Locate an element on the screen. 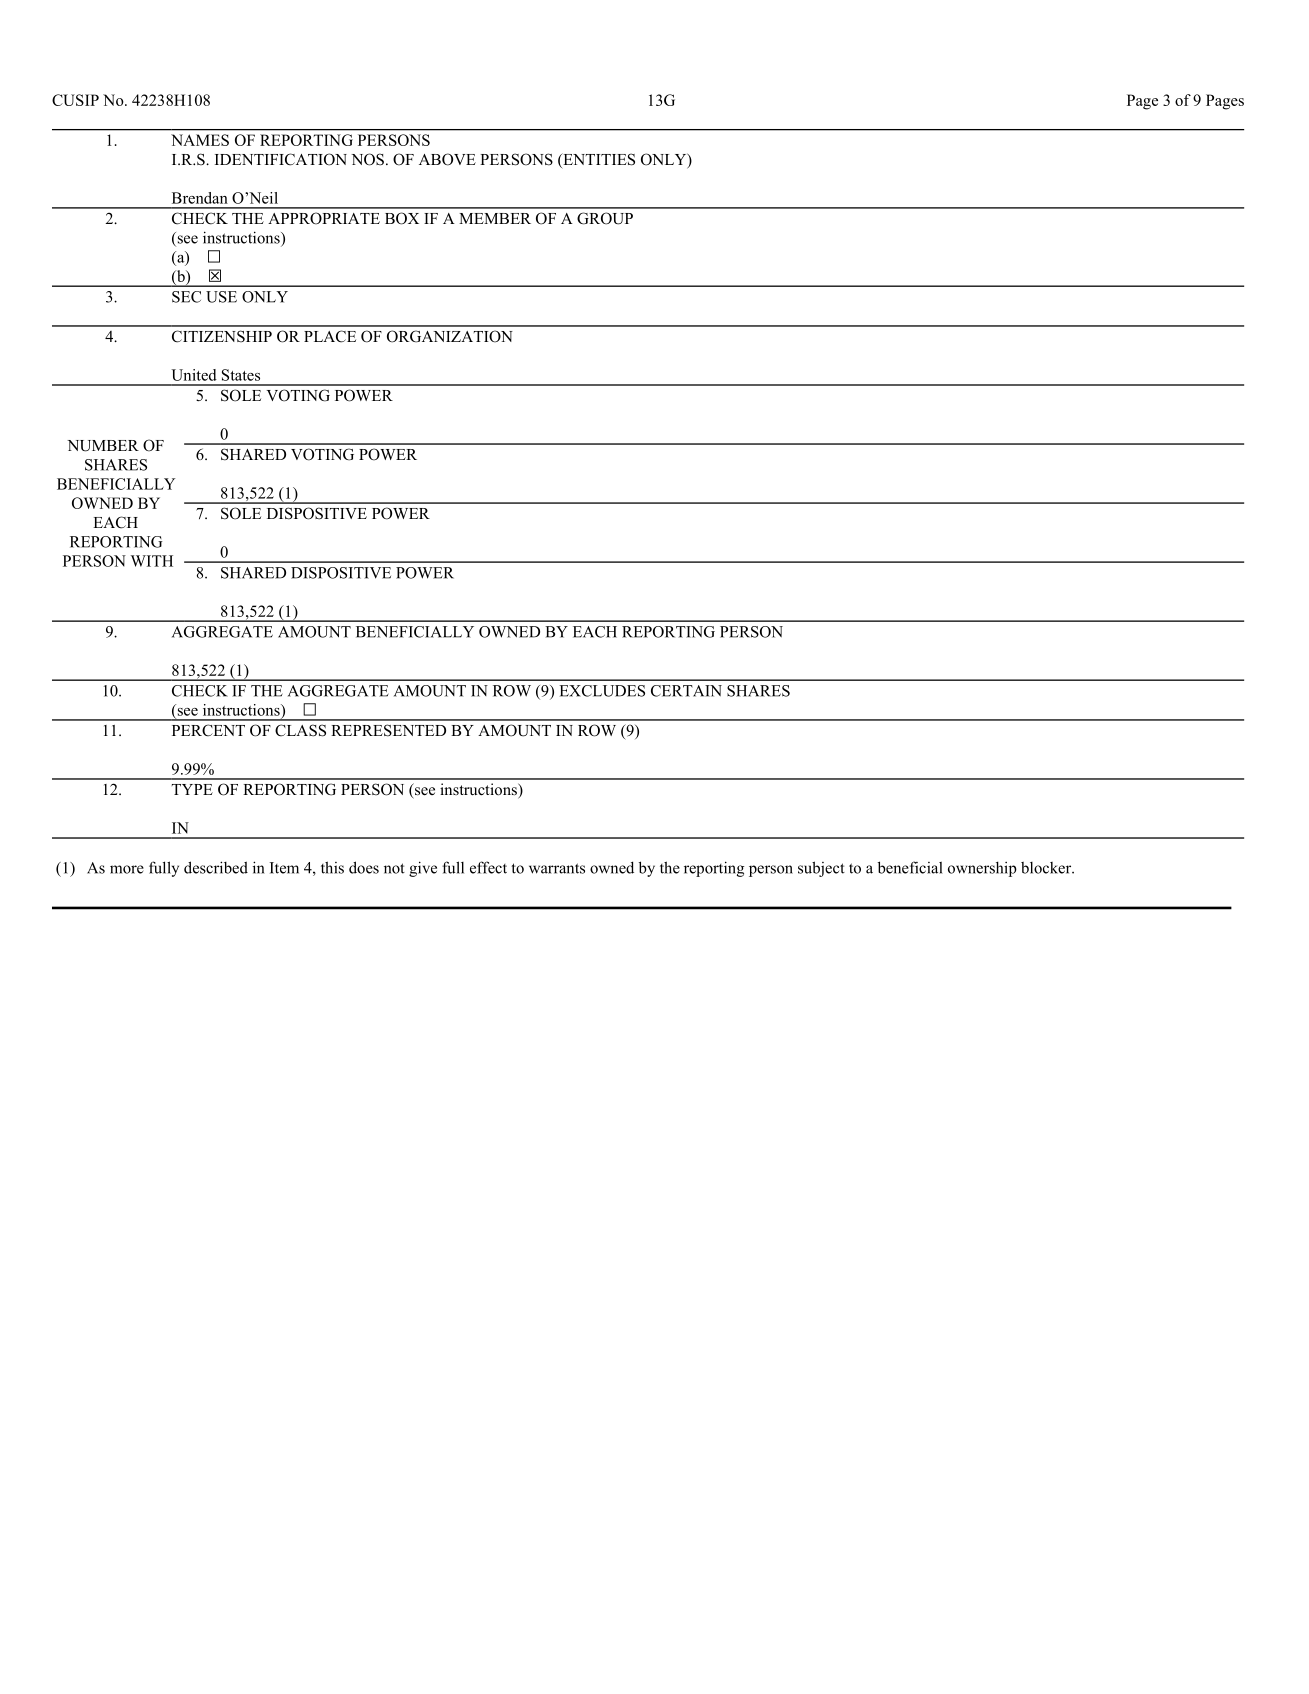 This screenshot has width=1309, height=1694. ownership is located at coordinates (982, 869).
